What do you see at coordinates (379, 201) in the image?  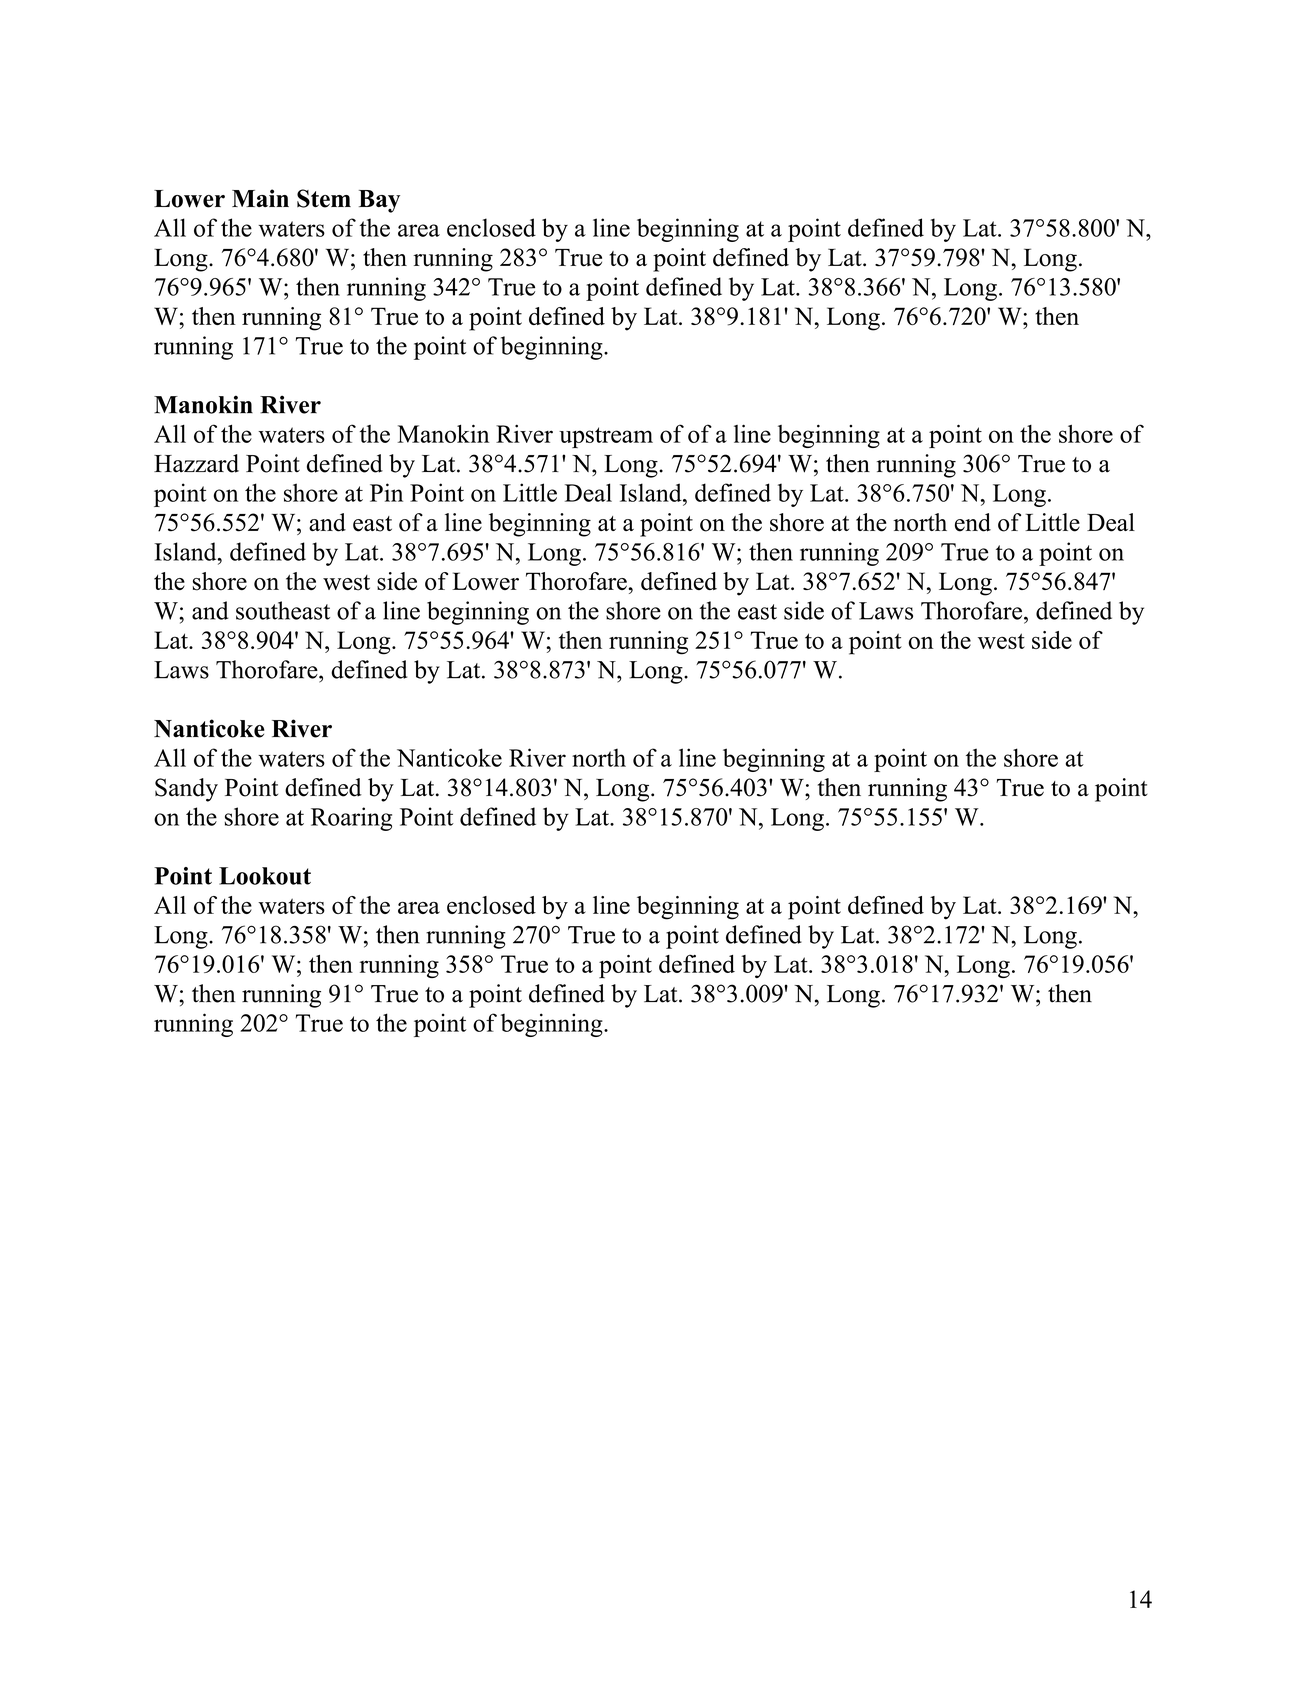 I see `Bay` at bounding box center [379, 201].
